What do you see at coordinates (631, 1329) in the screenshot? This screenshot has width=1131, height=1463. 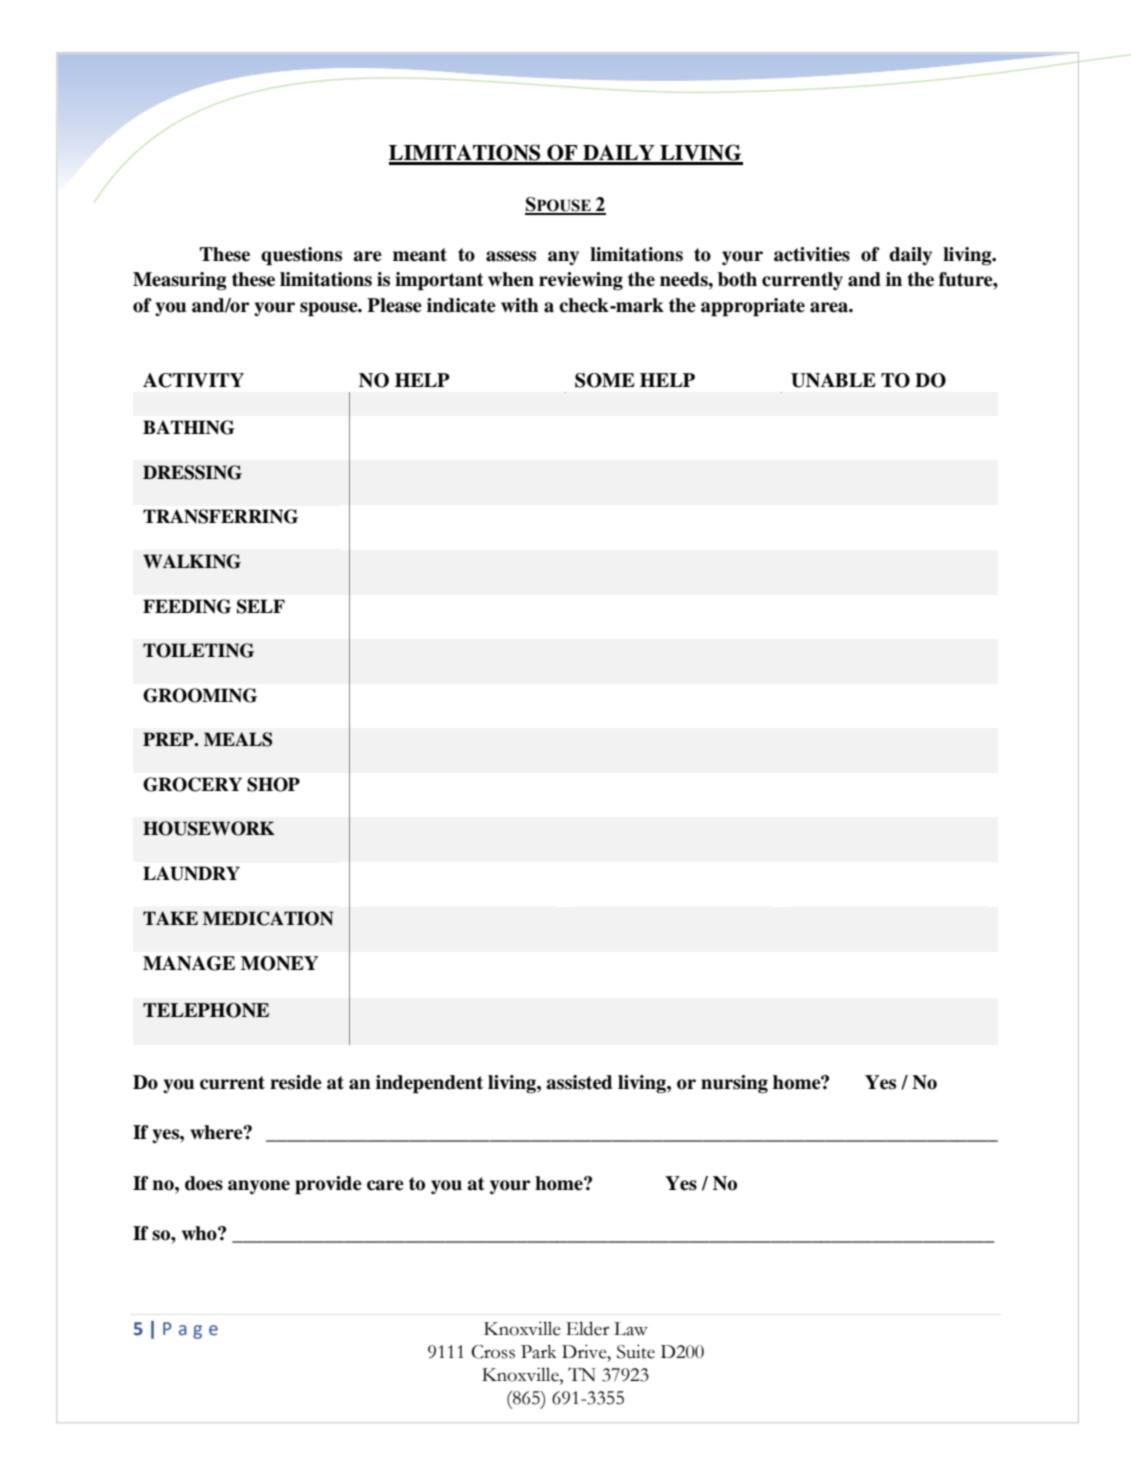 I see `Law` at bounding box center [631, 1329].
